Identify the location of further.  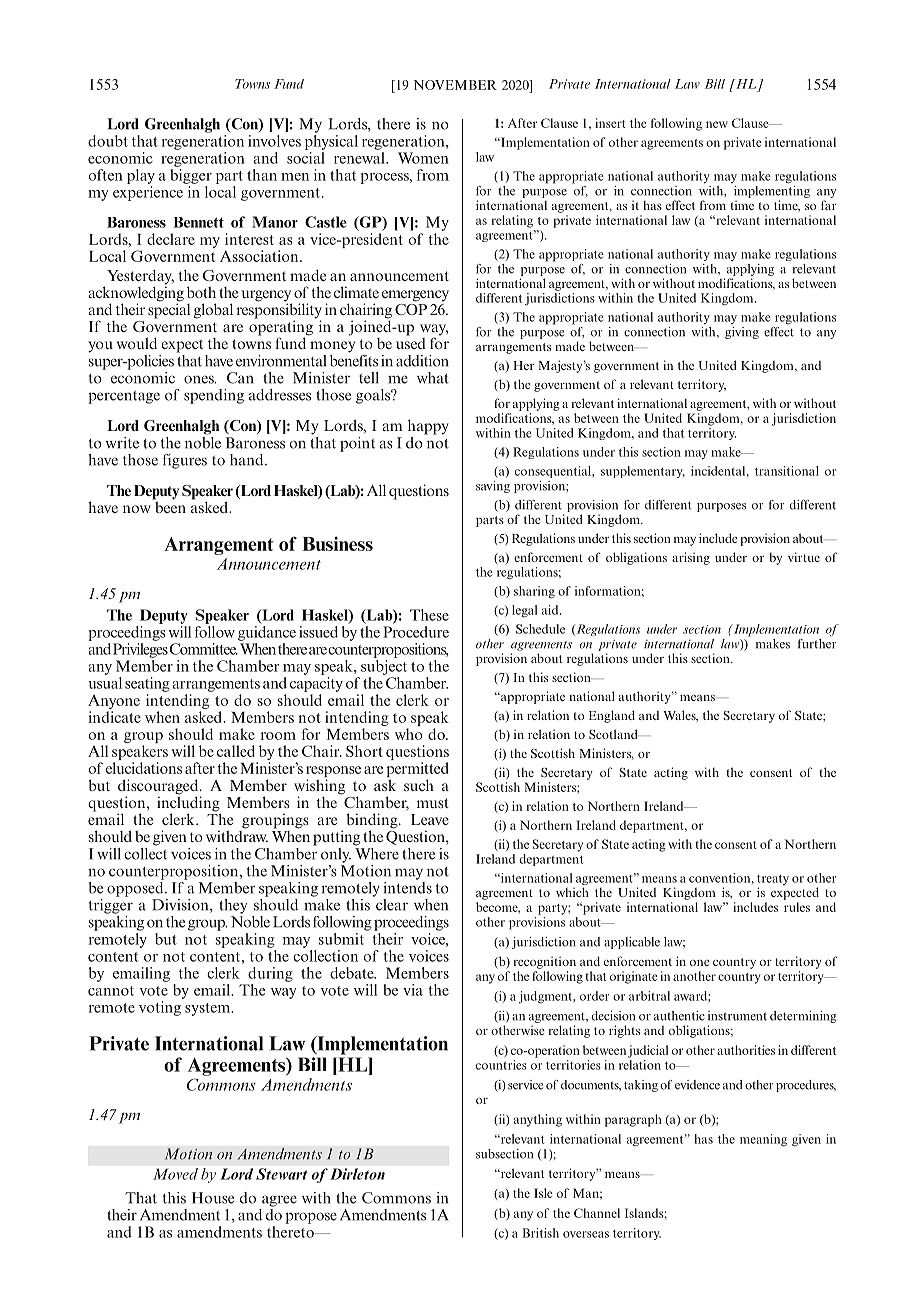
(817, 644).
